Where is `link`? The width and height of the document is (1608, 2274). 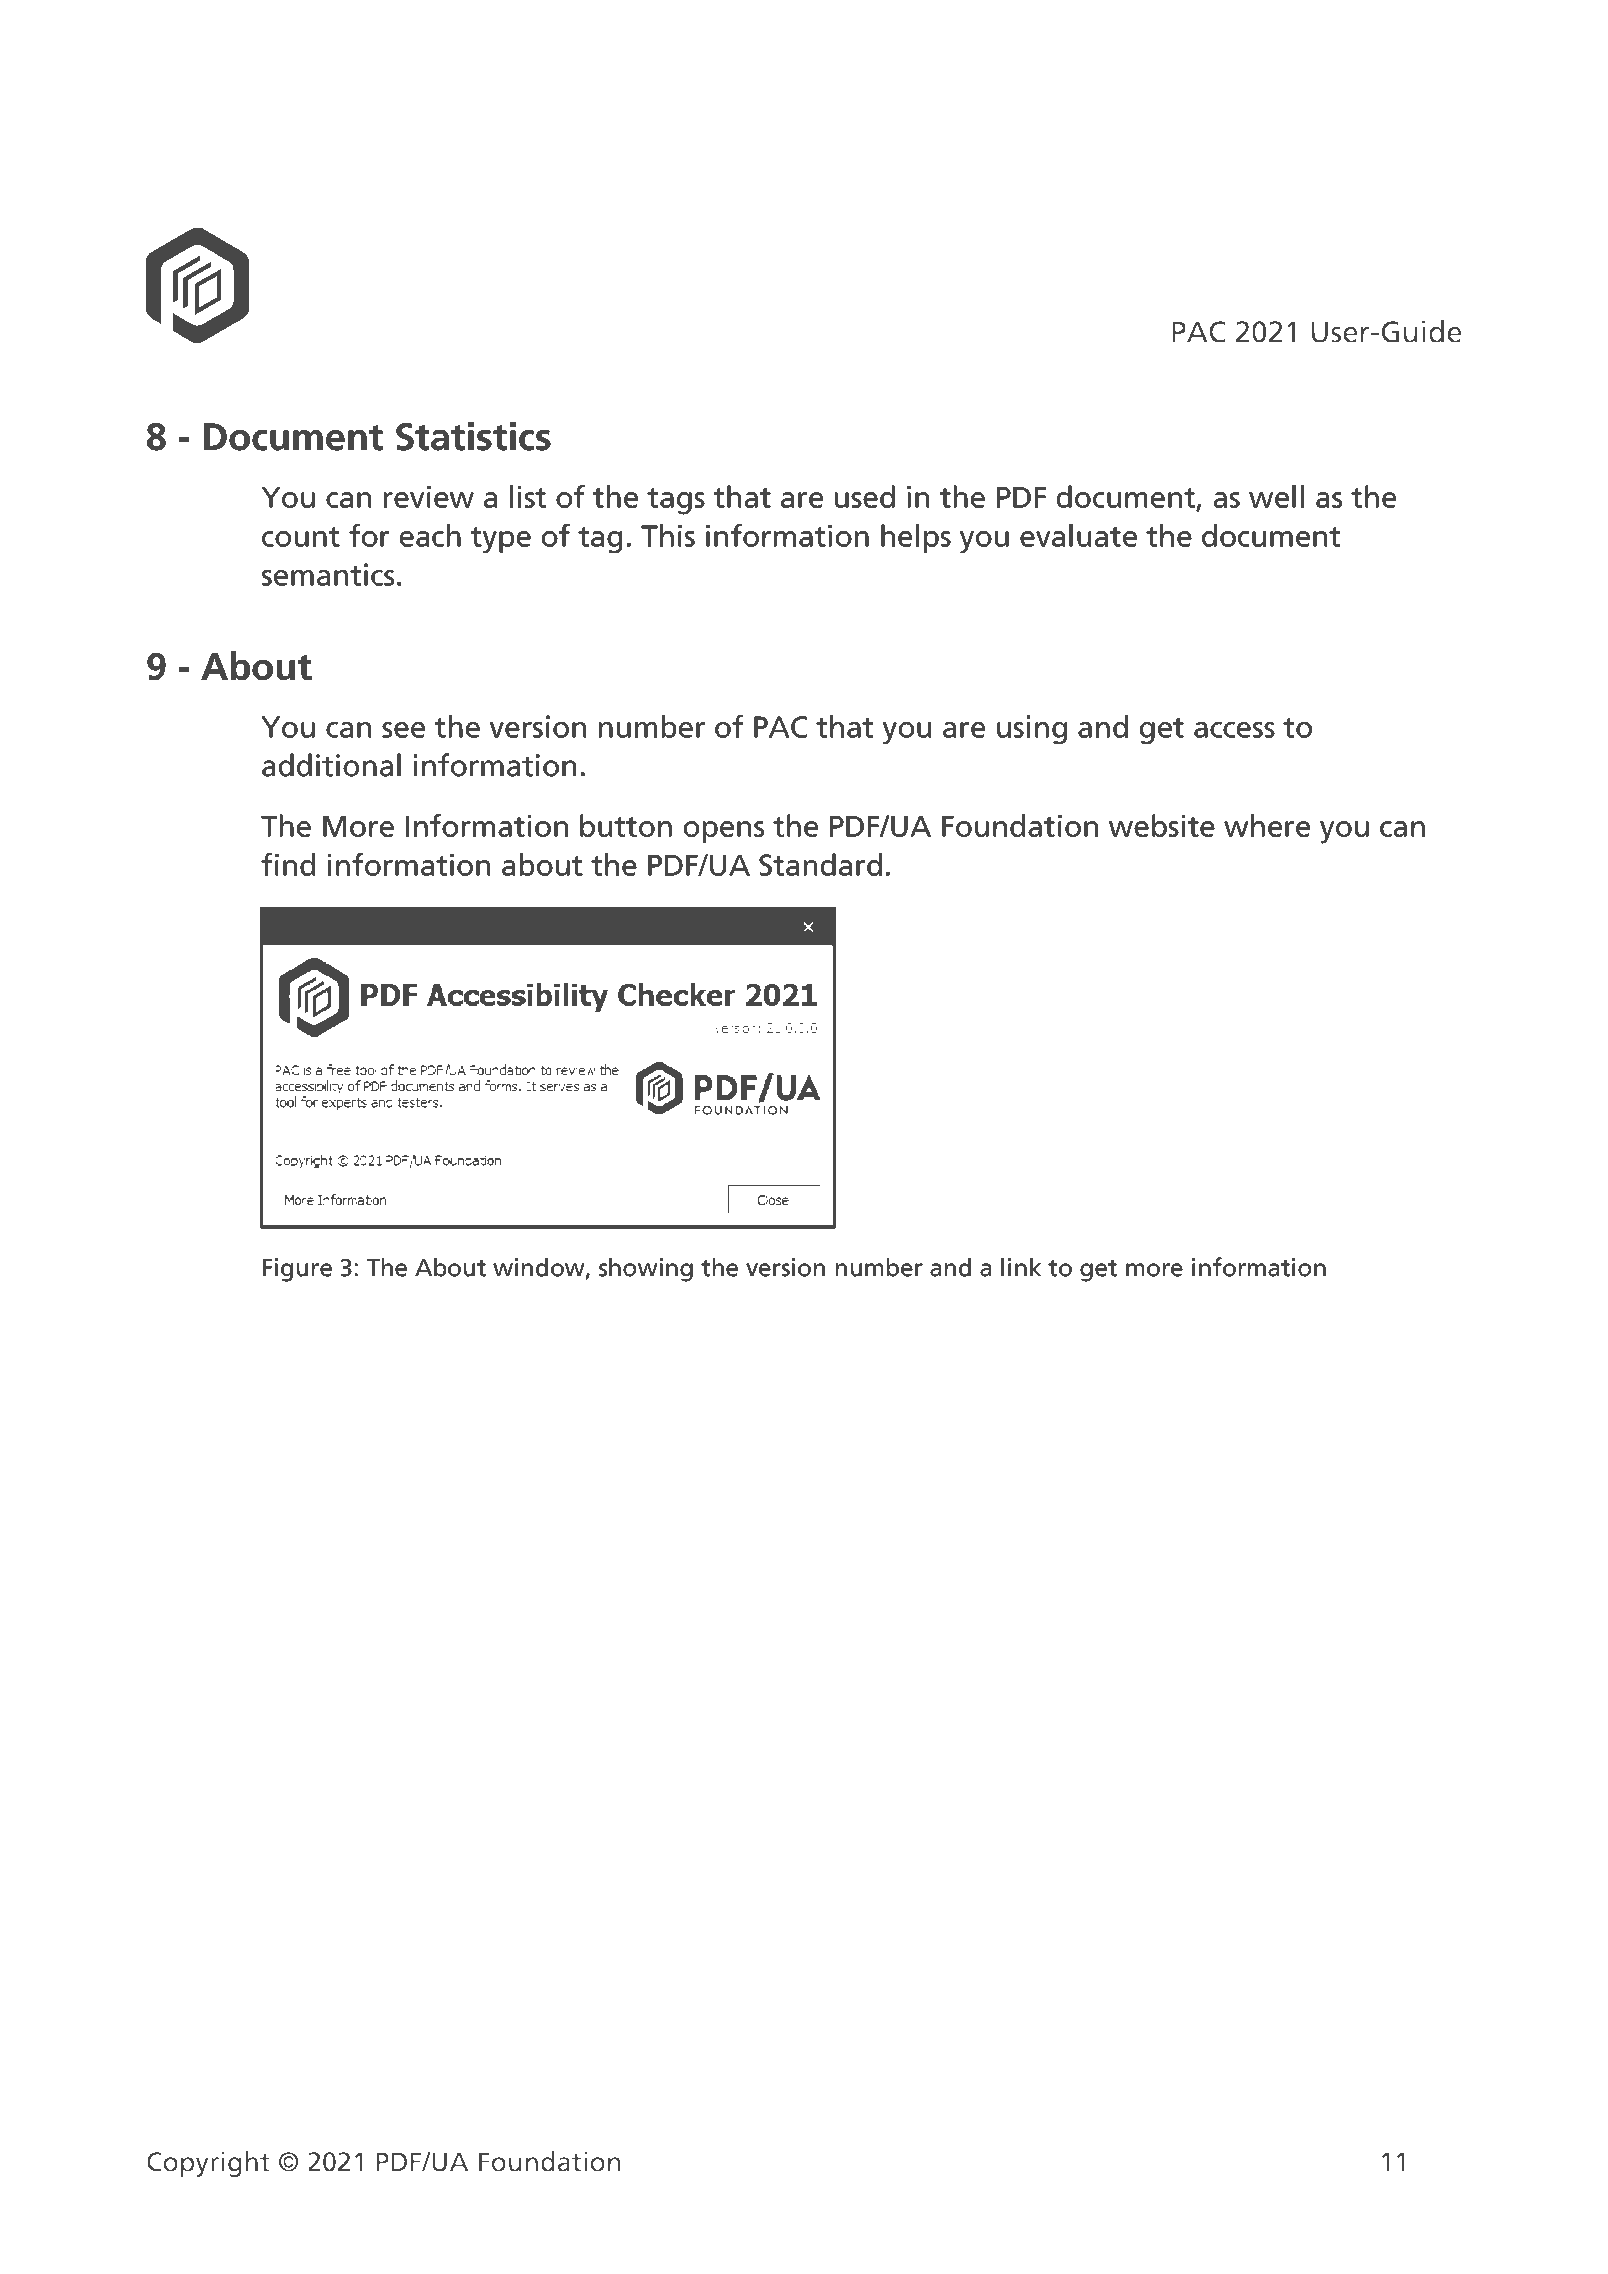 link is located at coordinates (1021, 1267).
